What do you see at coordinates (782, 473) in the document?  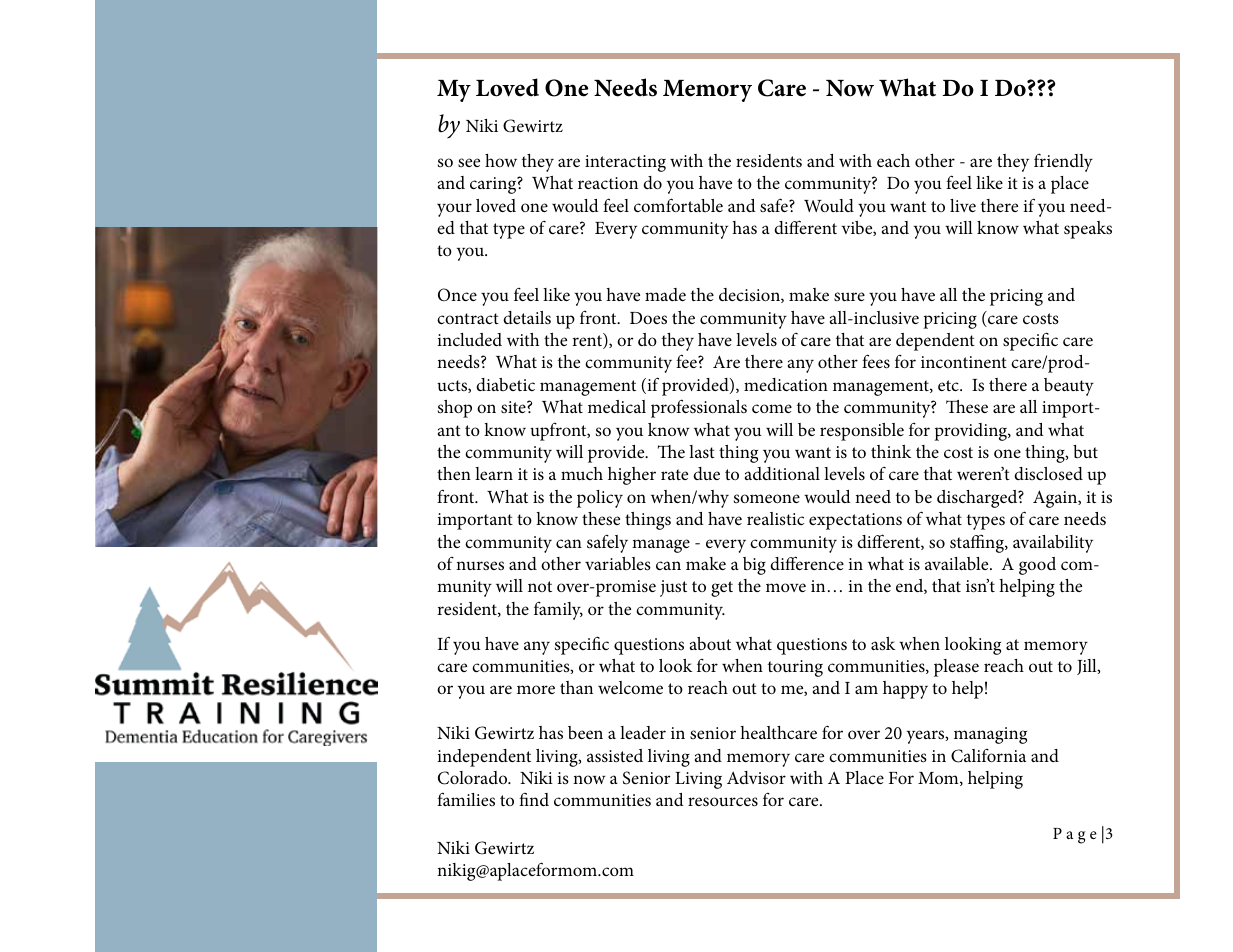 I see `additional` at bounding box center [782, 473].
